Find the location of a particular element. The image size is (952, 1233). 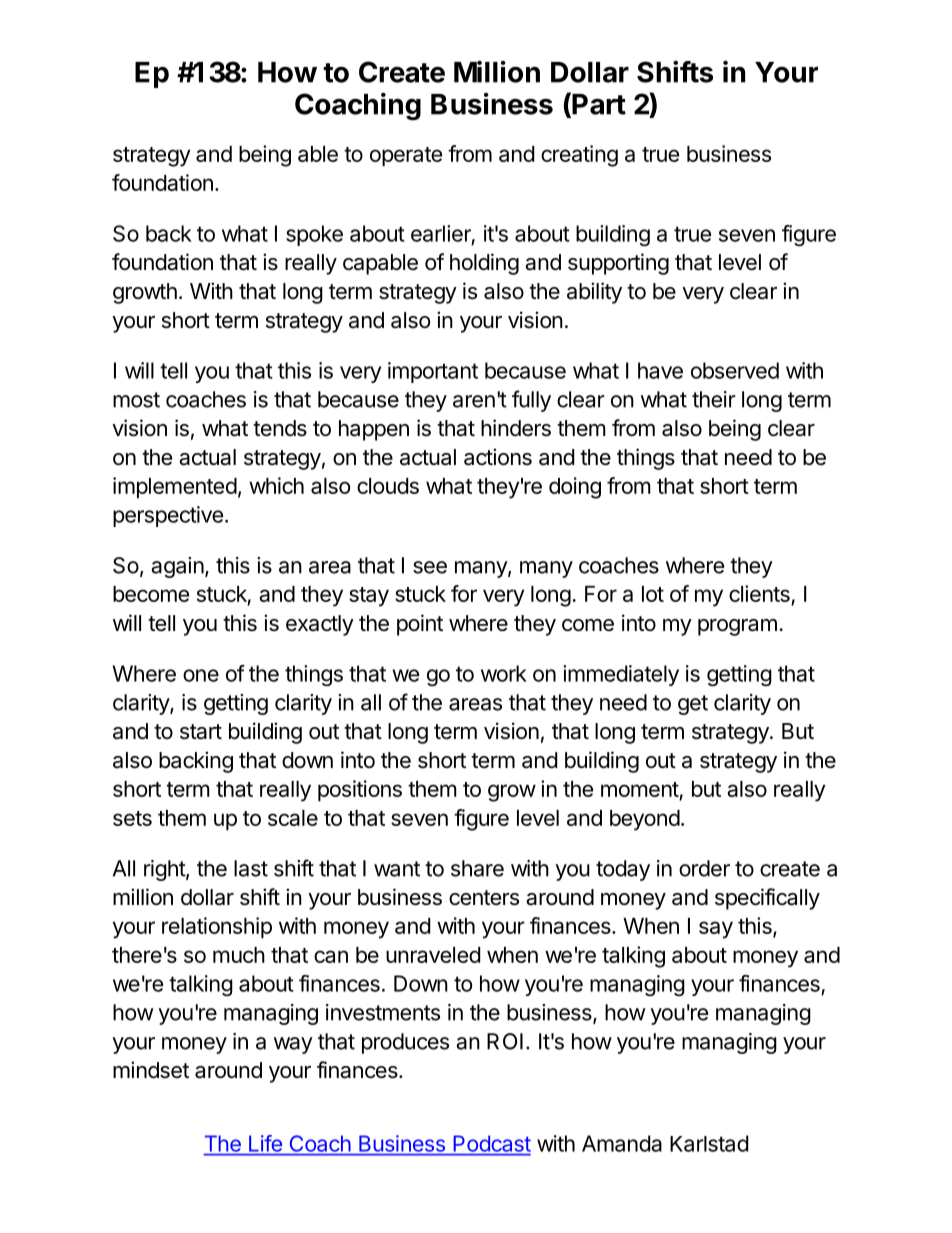

unraveled is located at coordinates (433, 955).
